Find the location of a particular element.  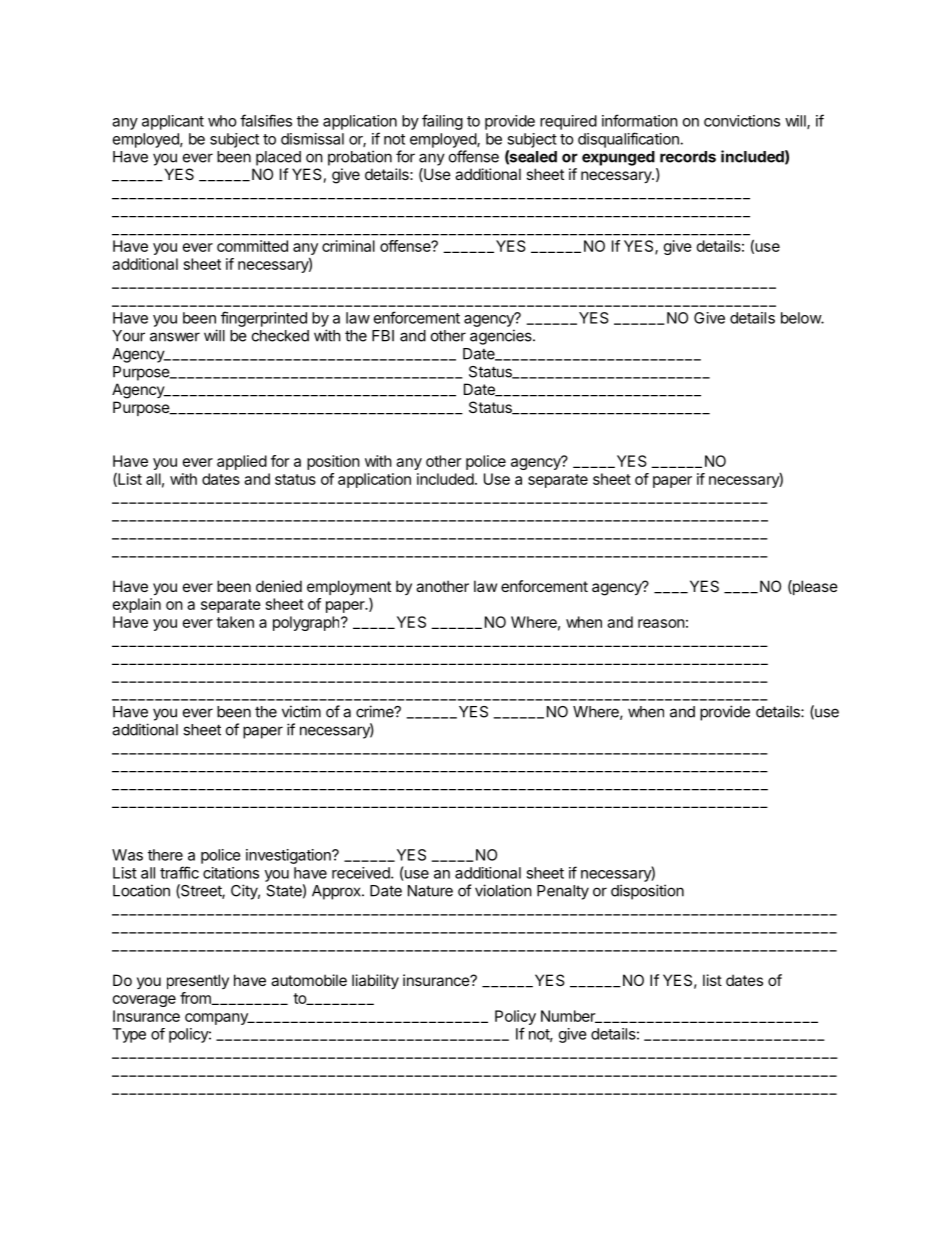

Penalty is located at coordinates (563, 892).
